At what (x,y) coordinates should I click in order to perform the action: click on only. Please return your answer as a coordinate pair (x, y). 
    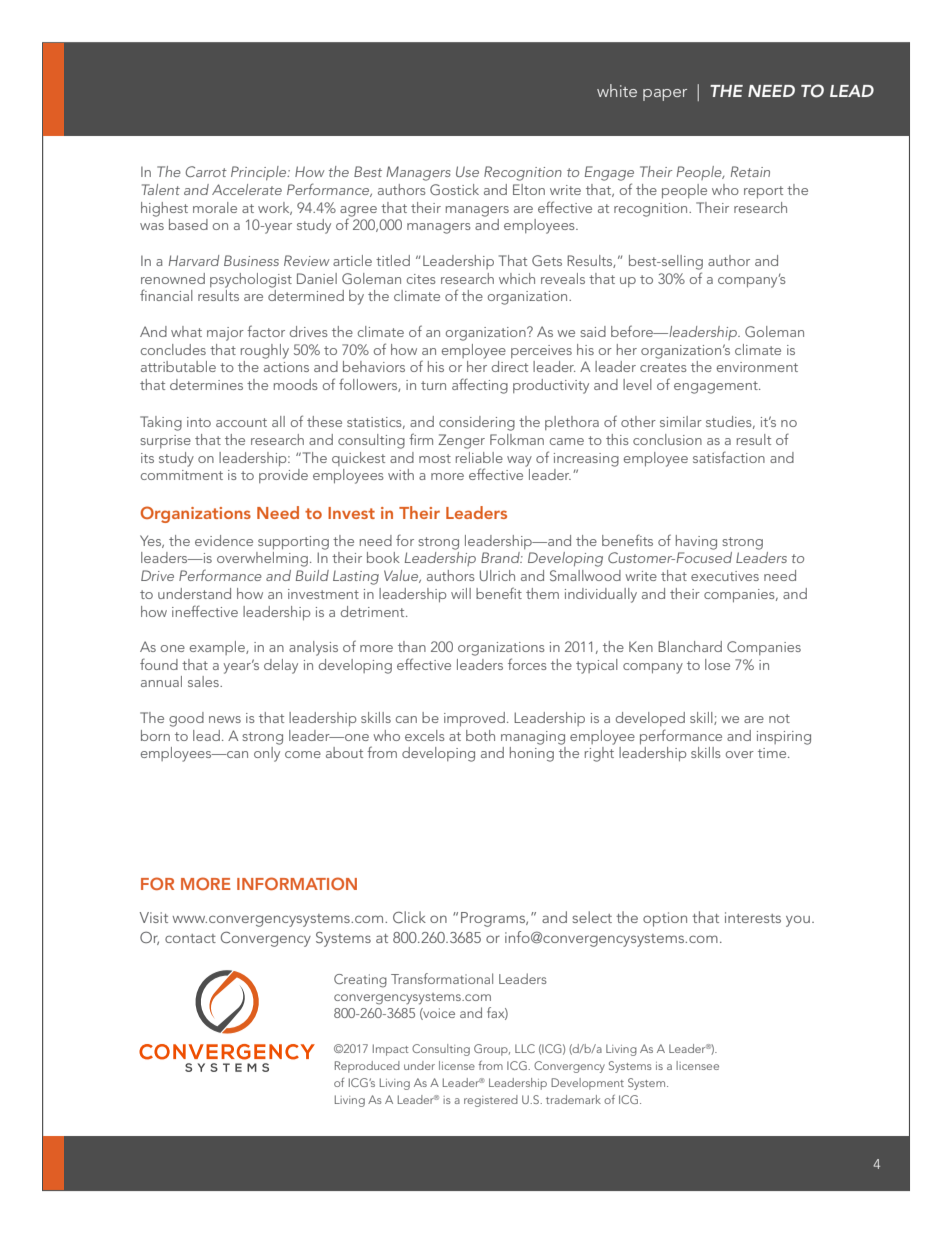
    Looking at the image, I should click on (267, 754).
